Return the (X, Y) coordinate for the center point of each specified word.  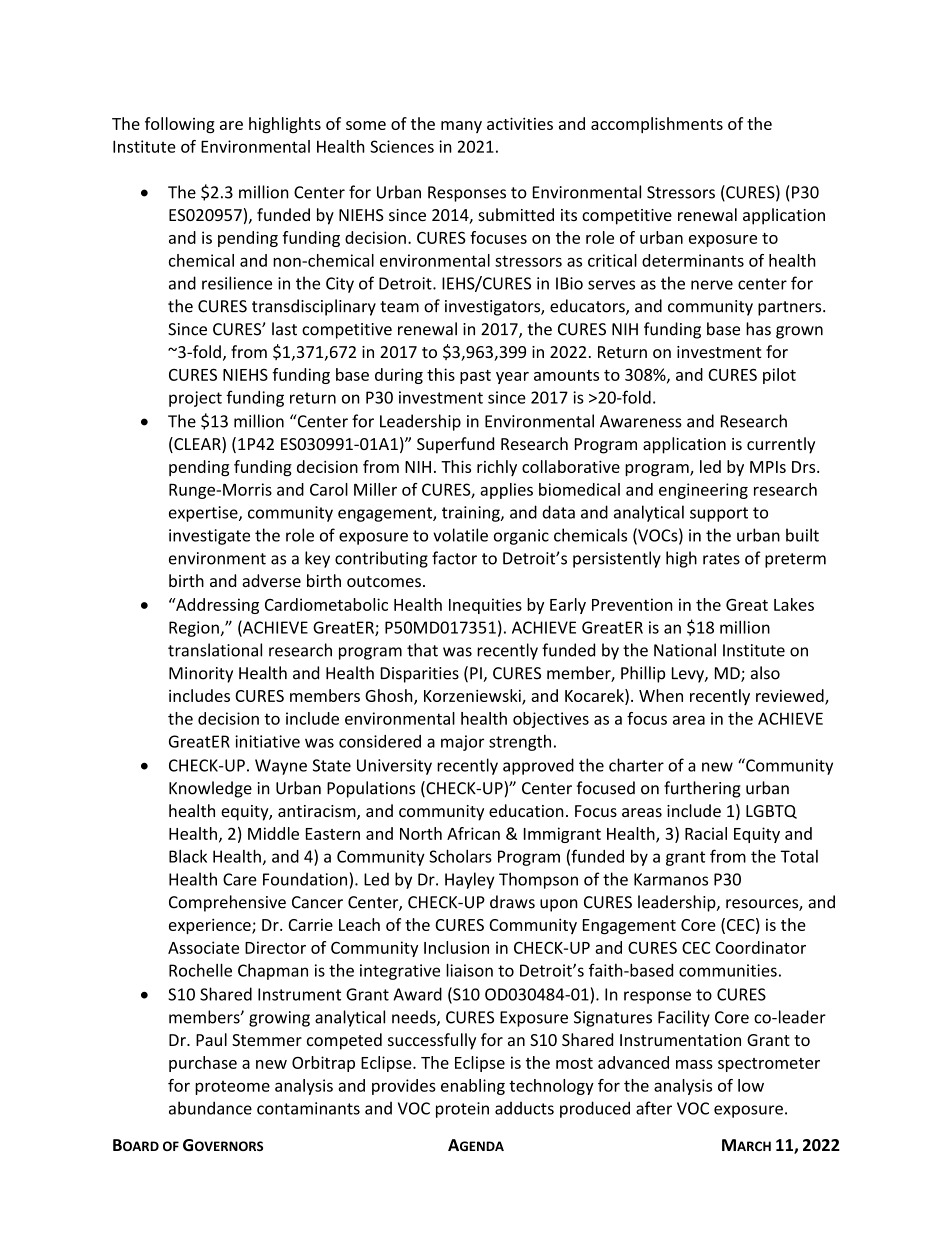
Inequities (485, 606)
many (461, 127)
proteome (232, 1088)
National (685, 650)
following (180, 125)
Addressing (216, 606)
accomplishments (657, 125)
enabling (473, 1087)
